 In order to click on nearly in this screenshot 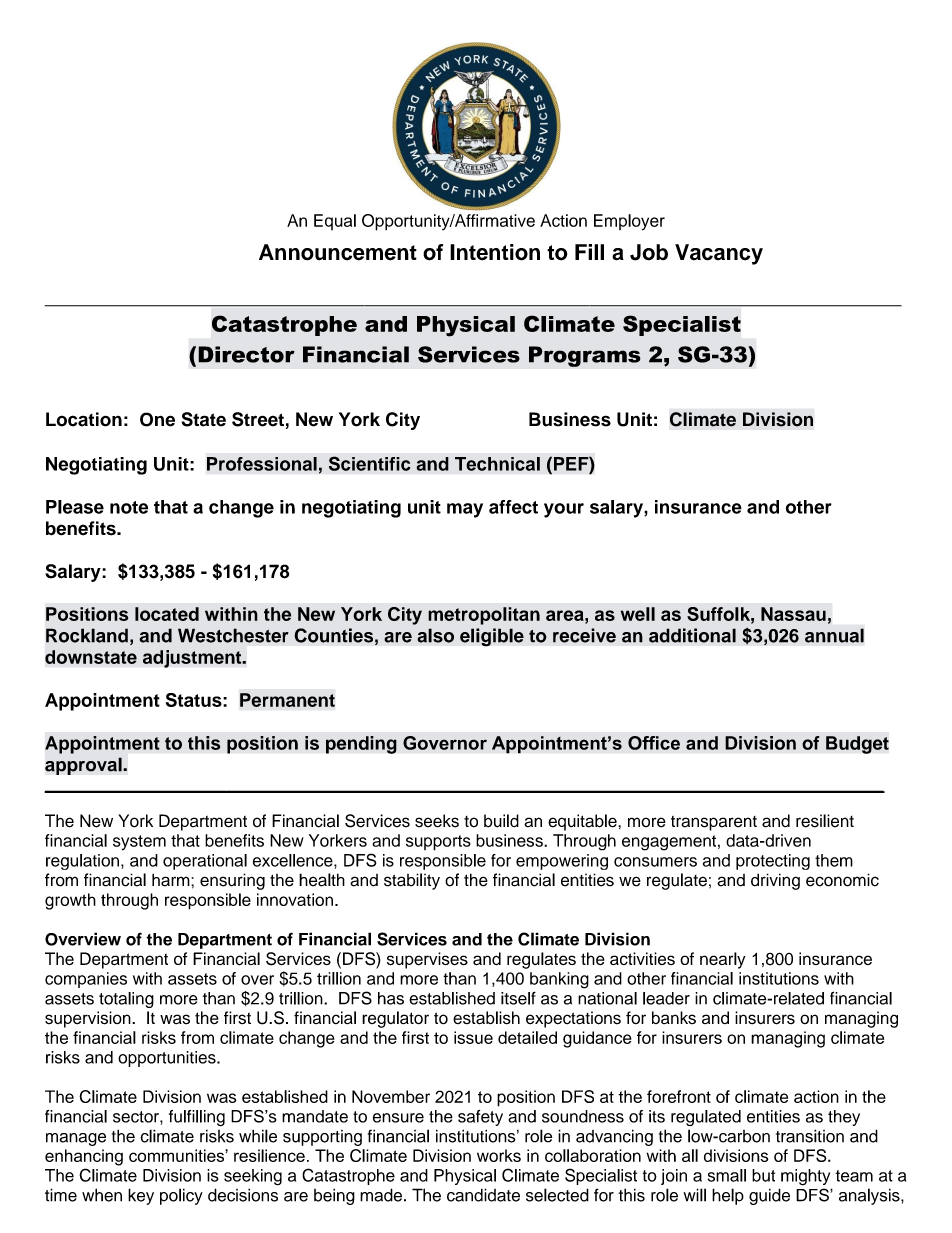, I will do `click(723, 960)`.
